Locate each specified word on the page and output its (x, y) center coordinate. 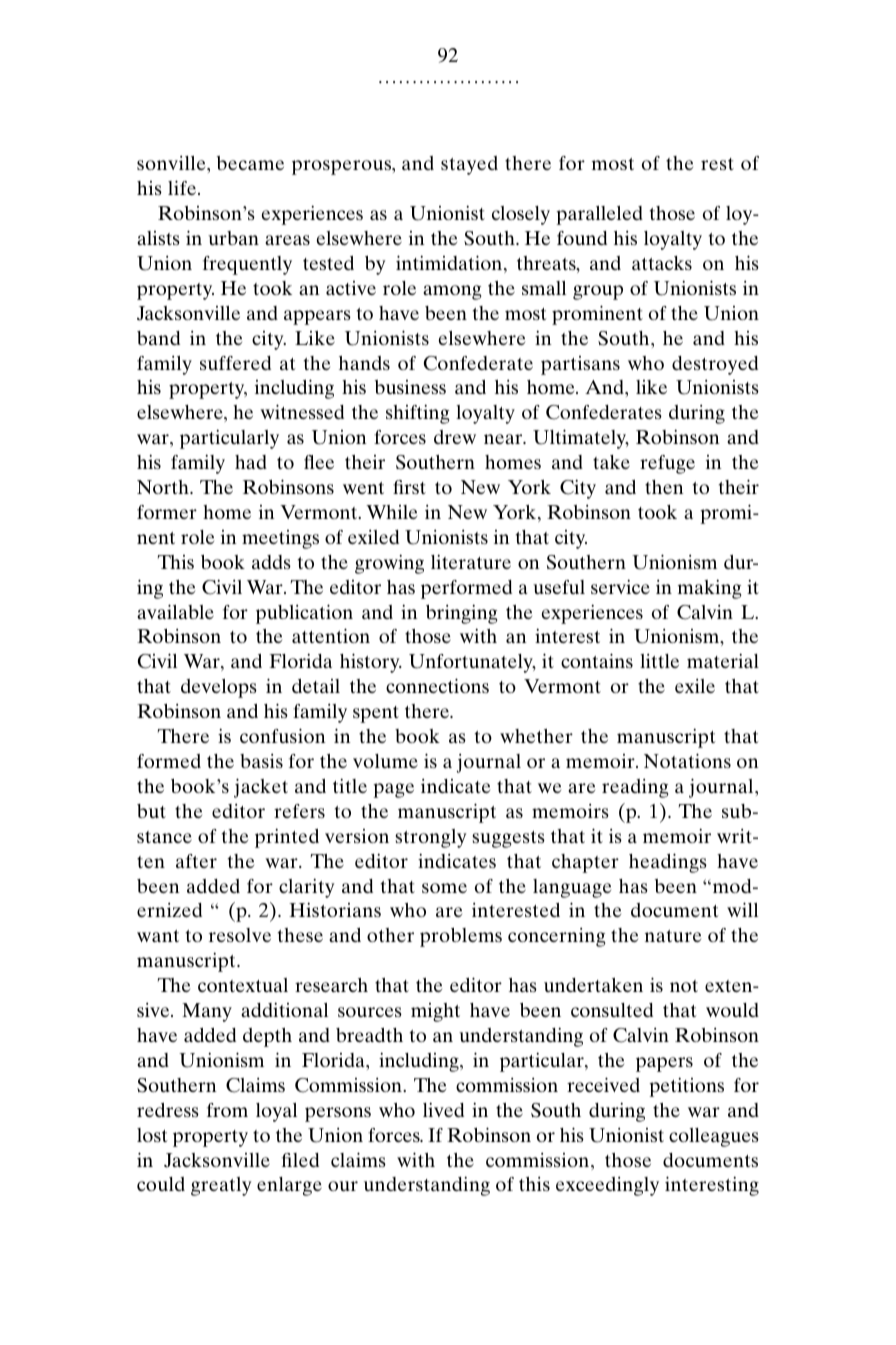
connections (437, 685)
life (183, 187)
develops (219, 688)
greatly (221, 1186)
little (659, 661)
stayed (469, 165)
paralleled (599, 215)
